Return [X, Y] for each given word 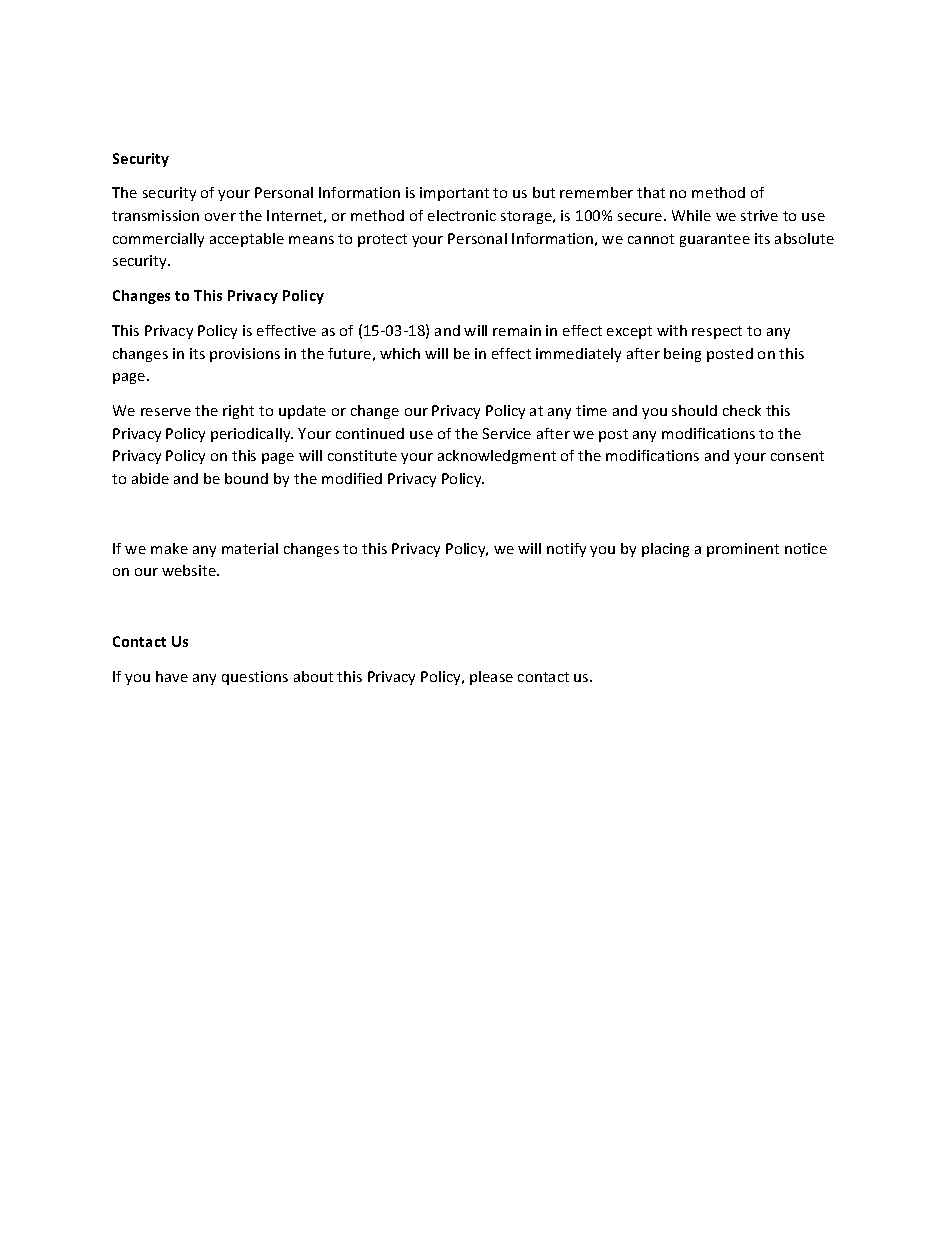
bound [246, 478]
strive [759, 215]
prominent [743, 550]
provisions [245, 355]
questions [255, 678]
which [400, 353]
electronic [462, 215]
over [220, 217]
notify [566, 550]
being [682, 355]
